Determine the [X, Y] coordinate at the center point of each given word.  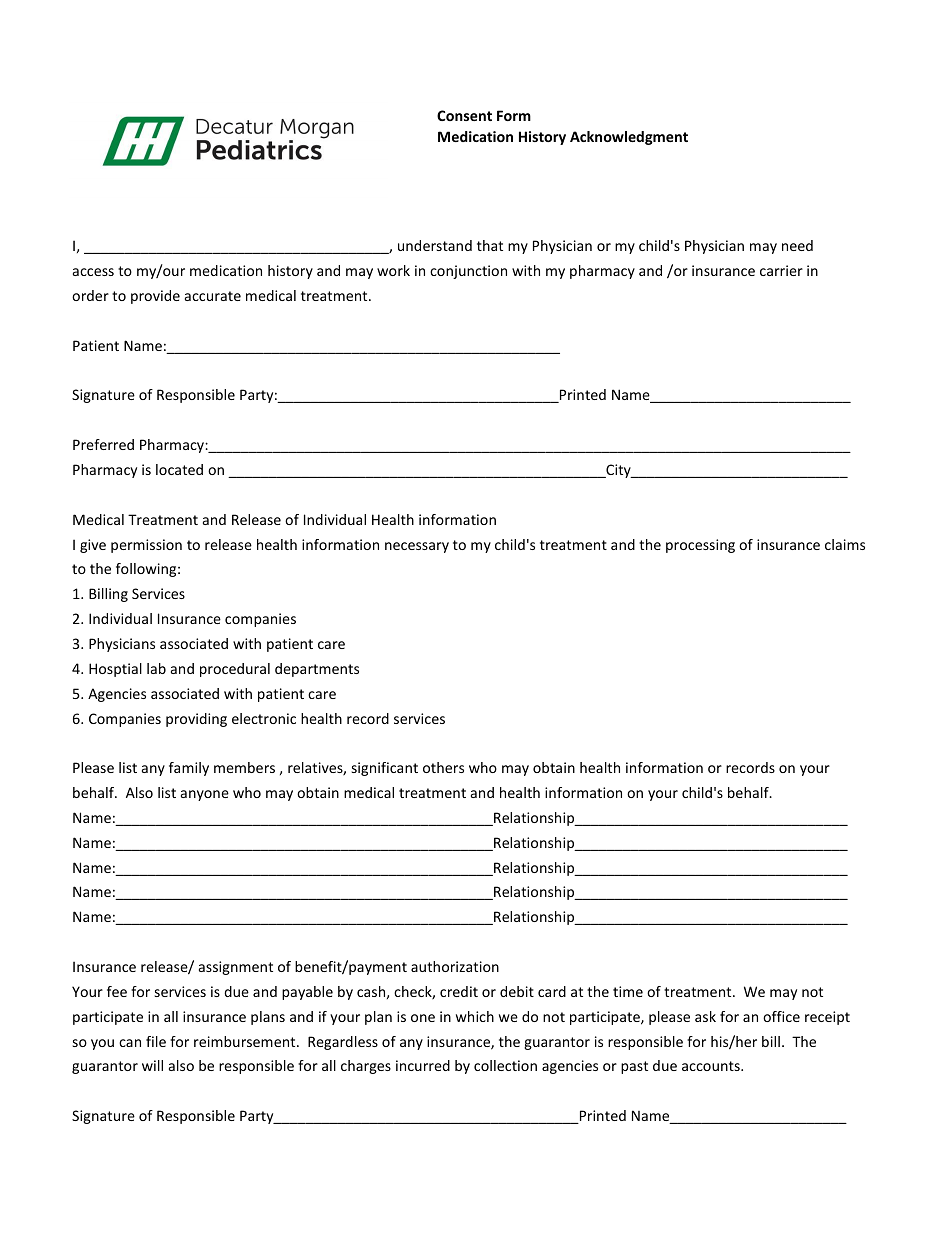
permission [146, 546]
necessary [417, 547]
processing [700, 546]
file [156, 1041]
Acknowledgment [629, 138]
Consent [464, 115]
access [93, 272]
